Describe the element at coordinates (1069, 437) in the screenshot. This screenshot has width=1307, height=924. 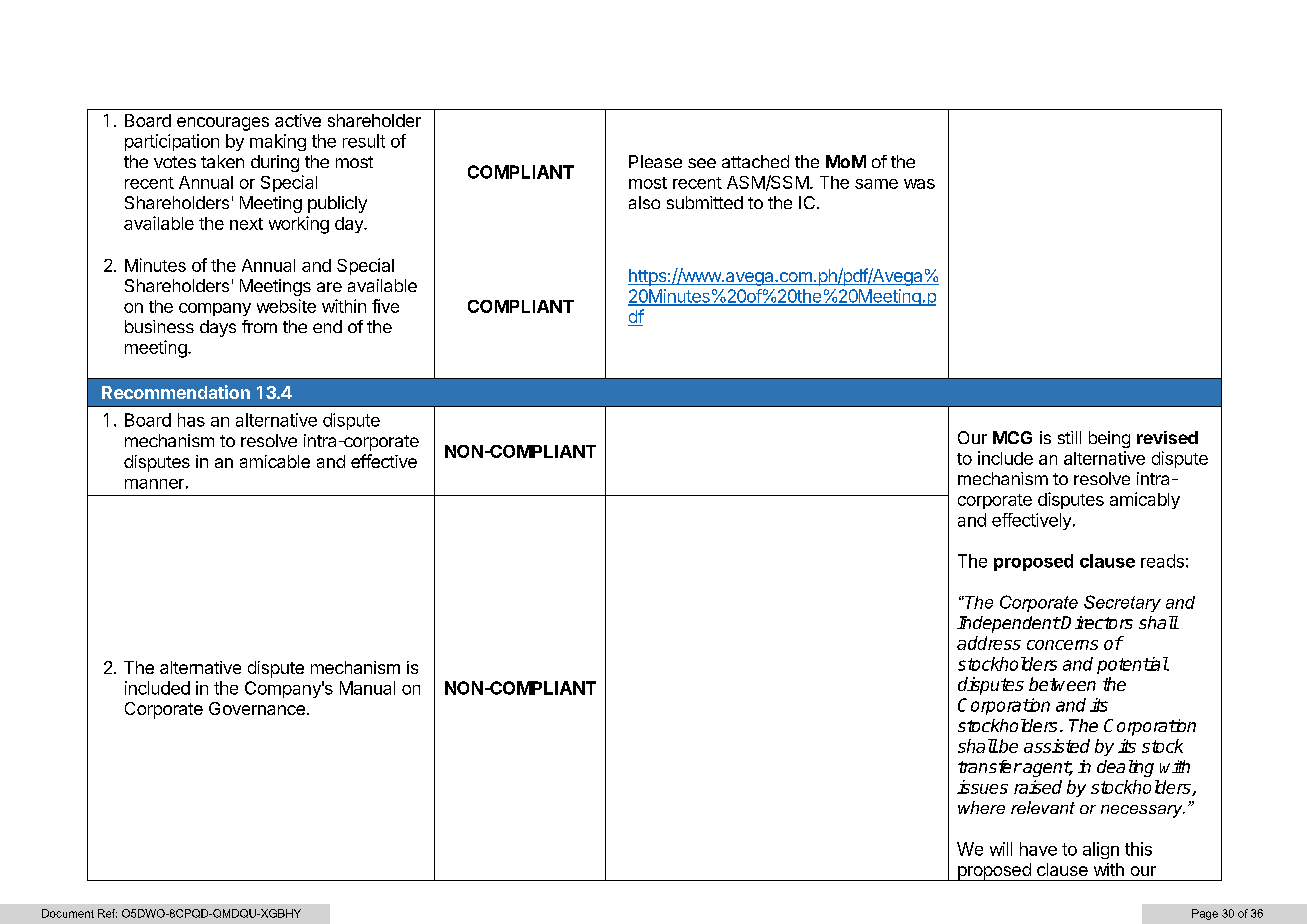
I see `still` at that location.
